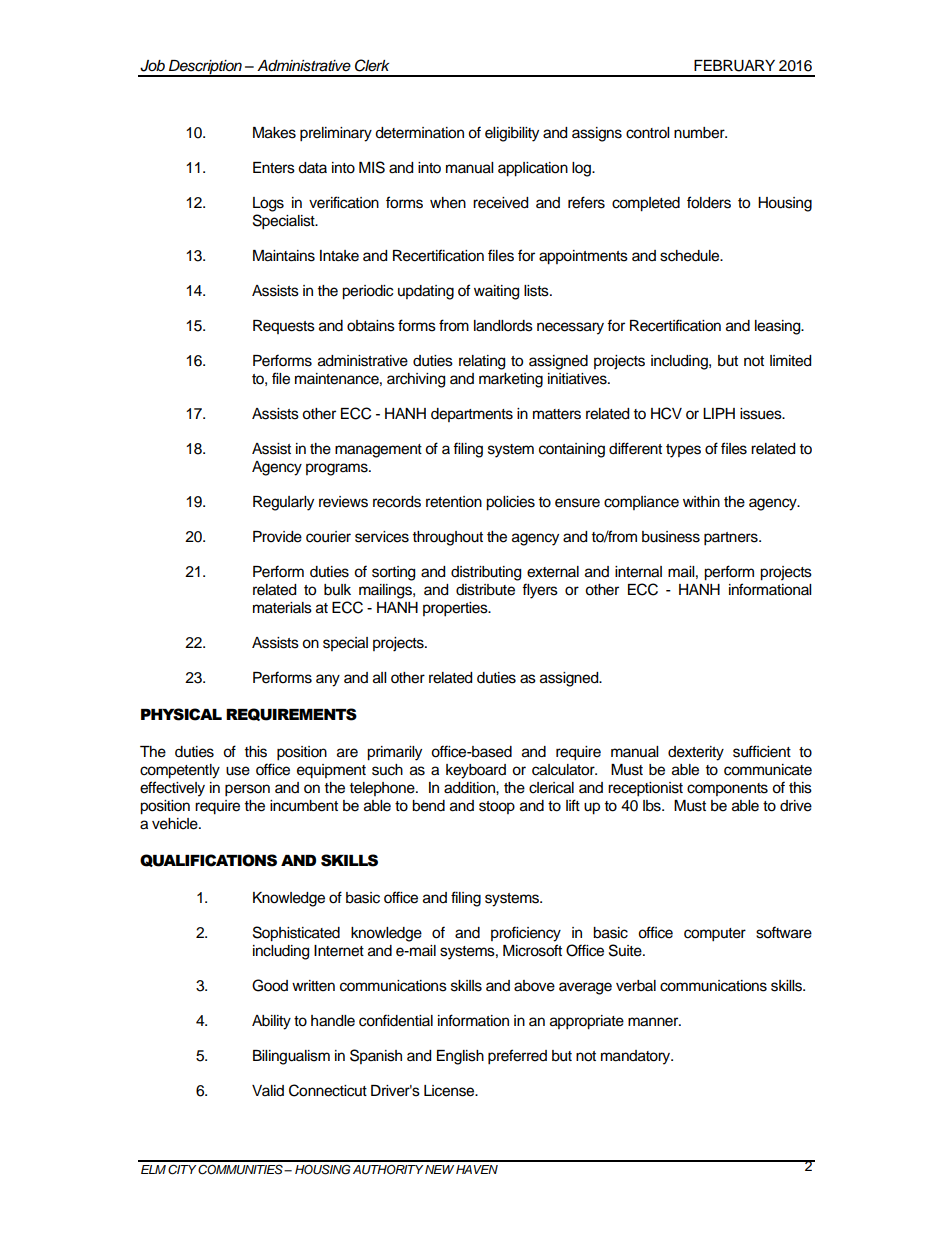 This screenshot has width=952, height=1233. I want to click on types, so click(683, 451).
